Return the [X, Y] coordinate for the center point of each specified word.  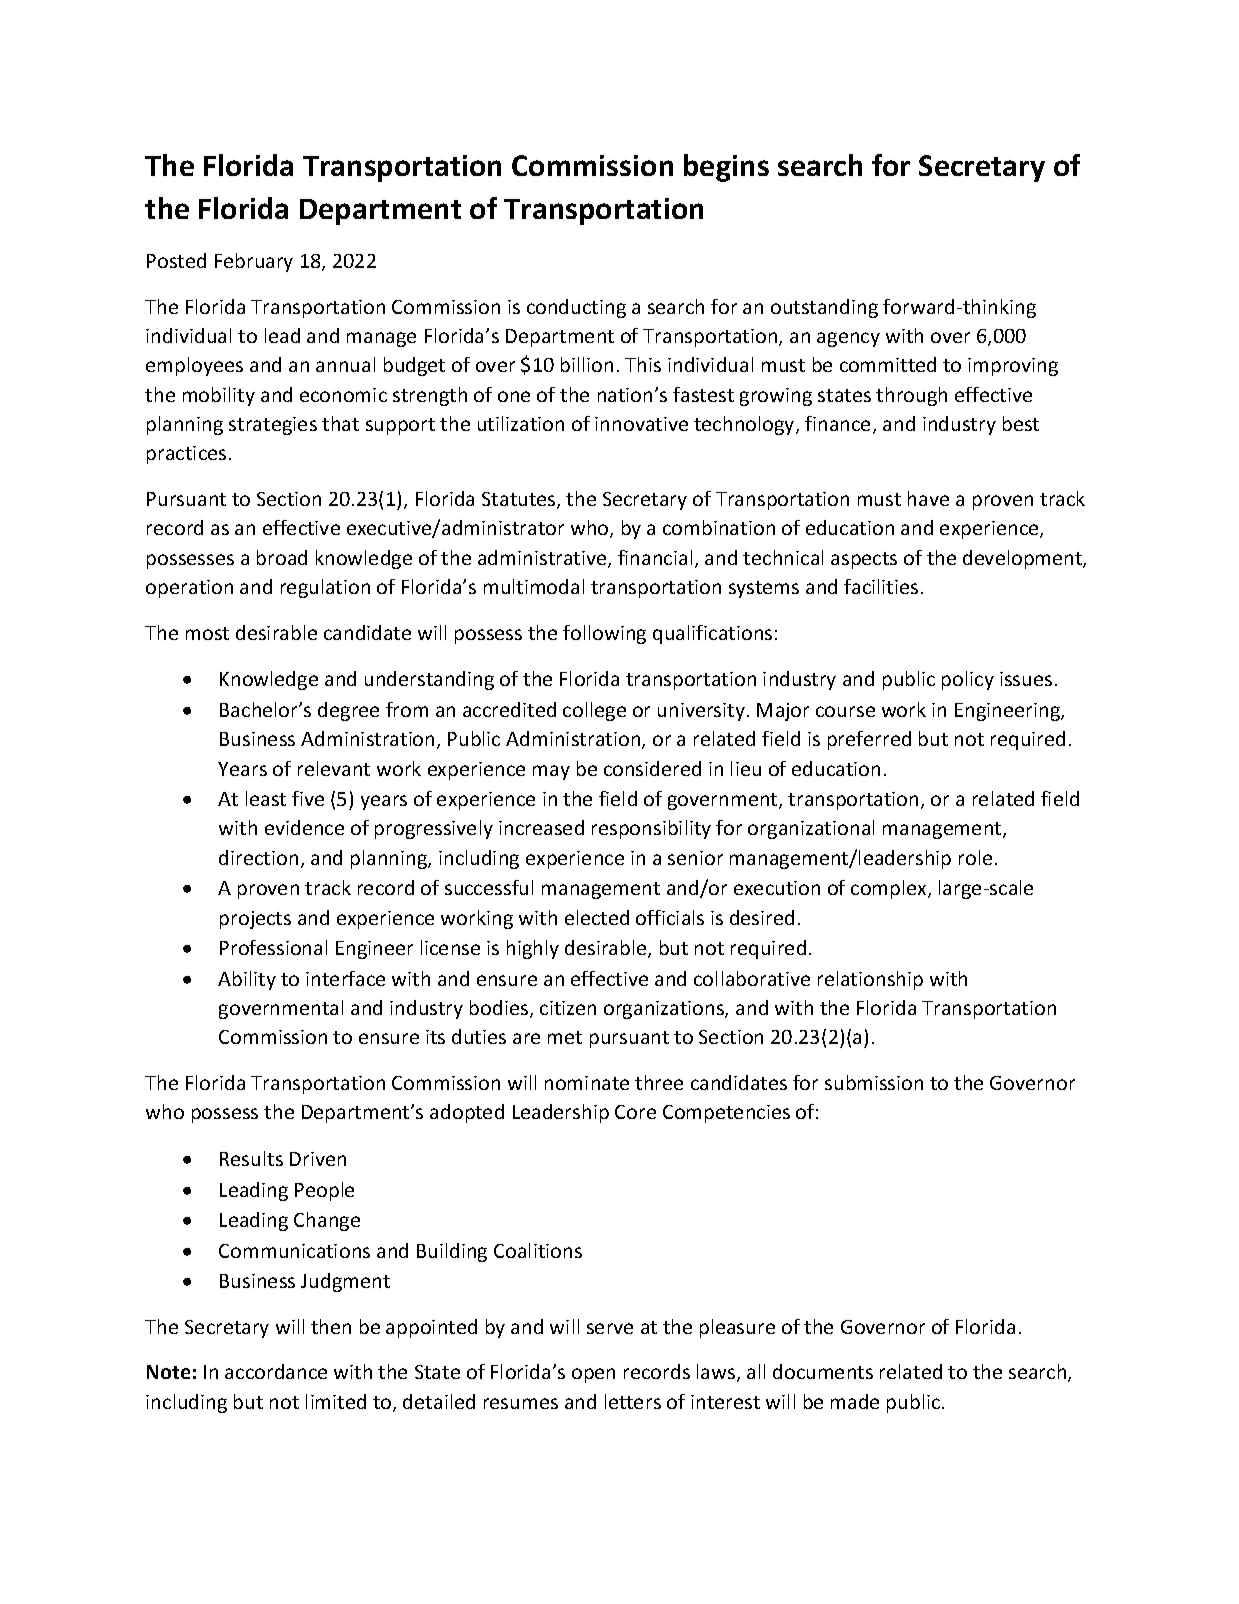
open [593, 1375]
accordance [276, 1371]
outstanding [824, 308]
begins [726, 168]
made [855, 1401]
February [254, 262]
